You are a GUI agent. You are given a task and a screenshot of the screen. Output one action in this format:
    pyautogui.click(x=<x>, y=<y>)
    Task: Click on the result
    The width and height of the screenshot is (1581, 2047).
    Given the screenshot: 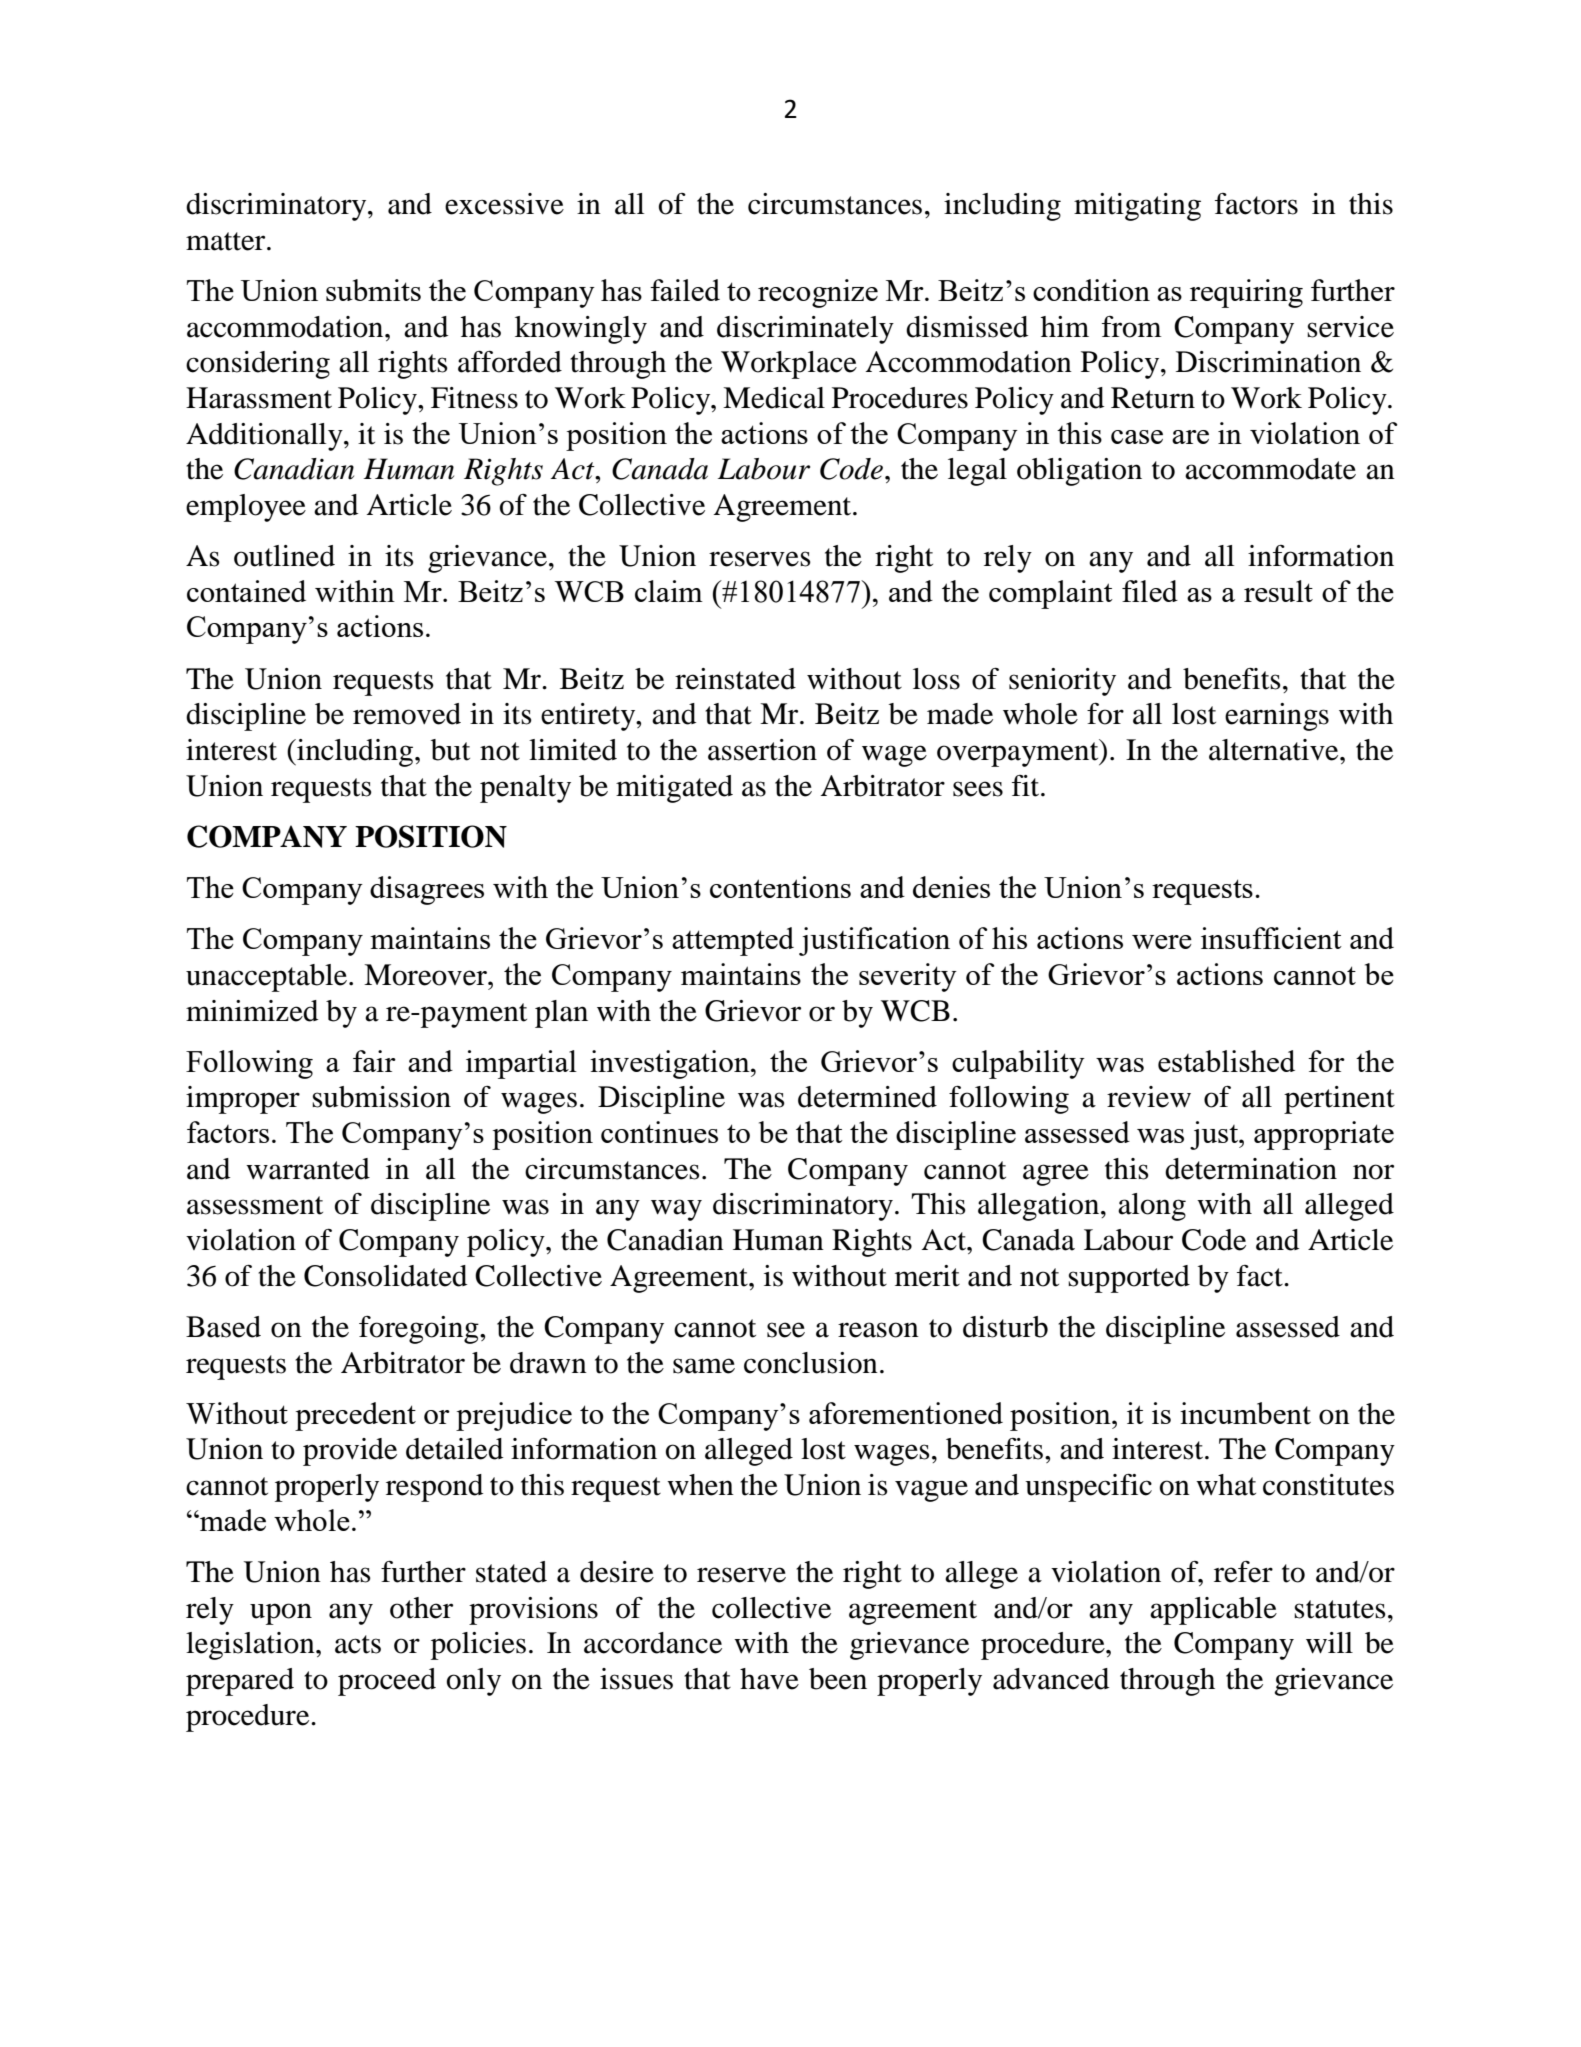 What is the action you would take?
    pyautogui.click(x=1278, y=591)
